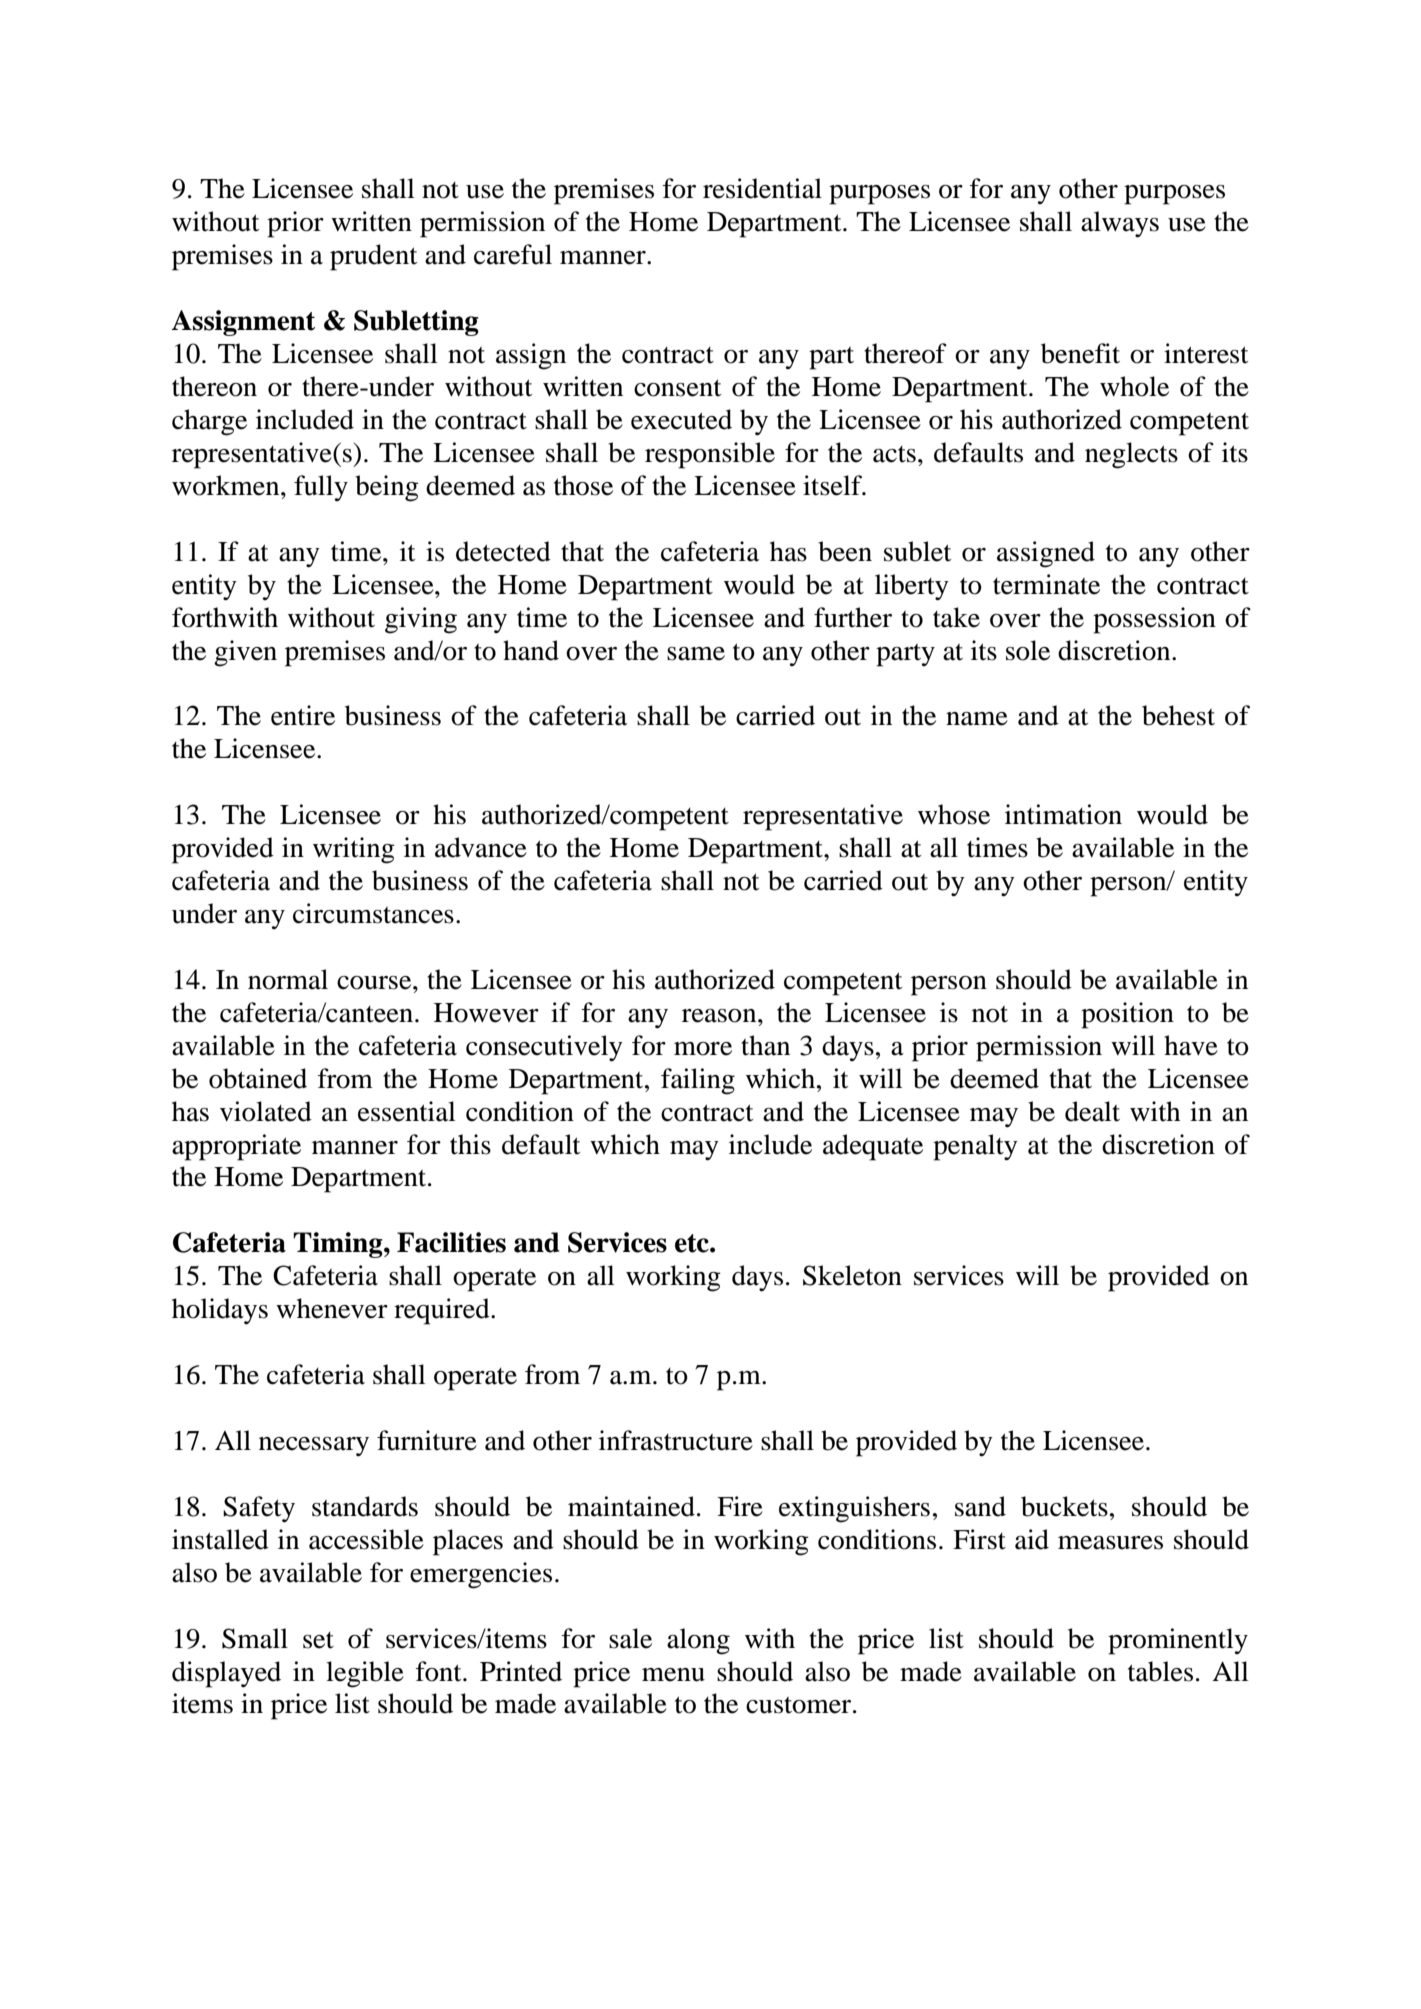 This screenshot has width=1421, height=2009. What do you see at coordinates (1127, 1015) in the screenshot?
I see `position` at bounding box center [1127, 1015].
